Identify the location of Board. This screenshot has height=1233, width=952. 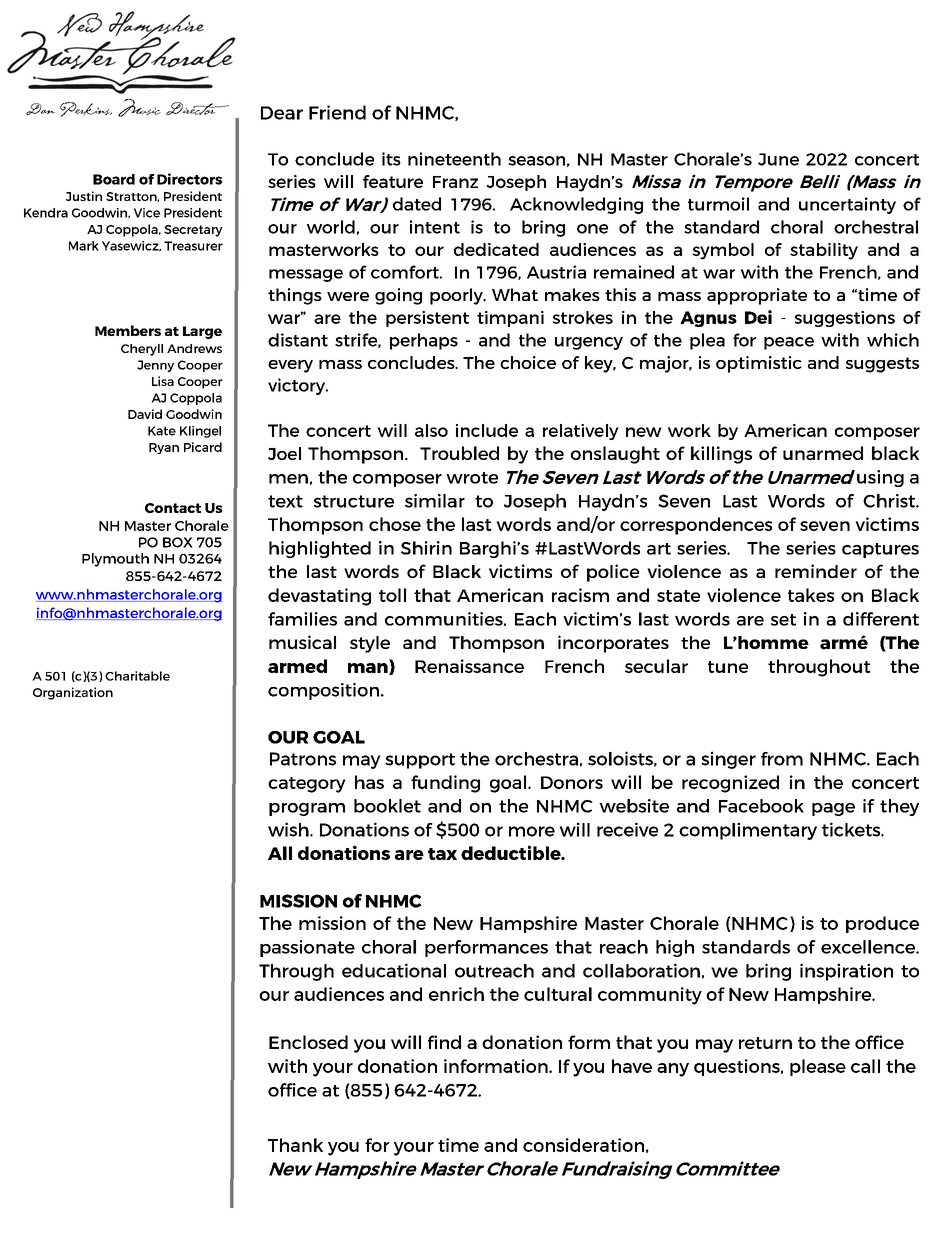
(114, 179).
